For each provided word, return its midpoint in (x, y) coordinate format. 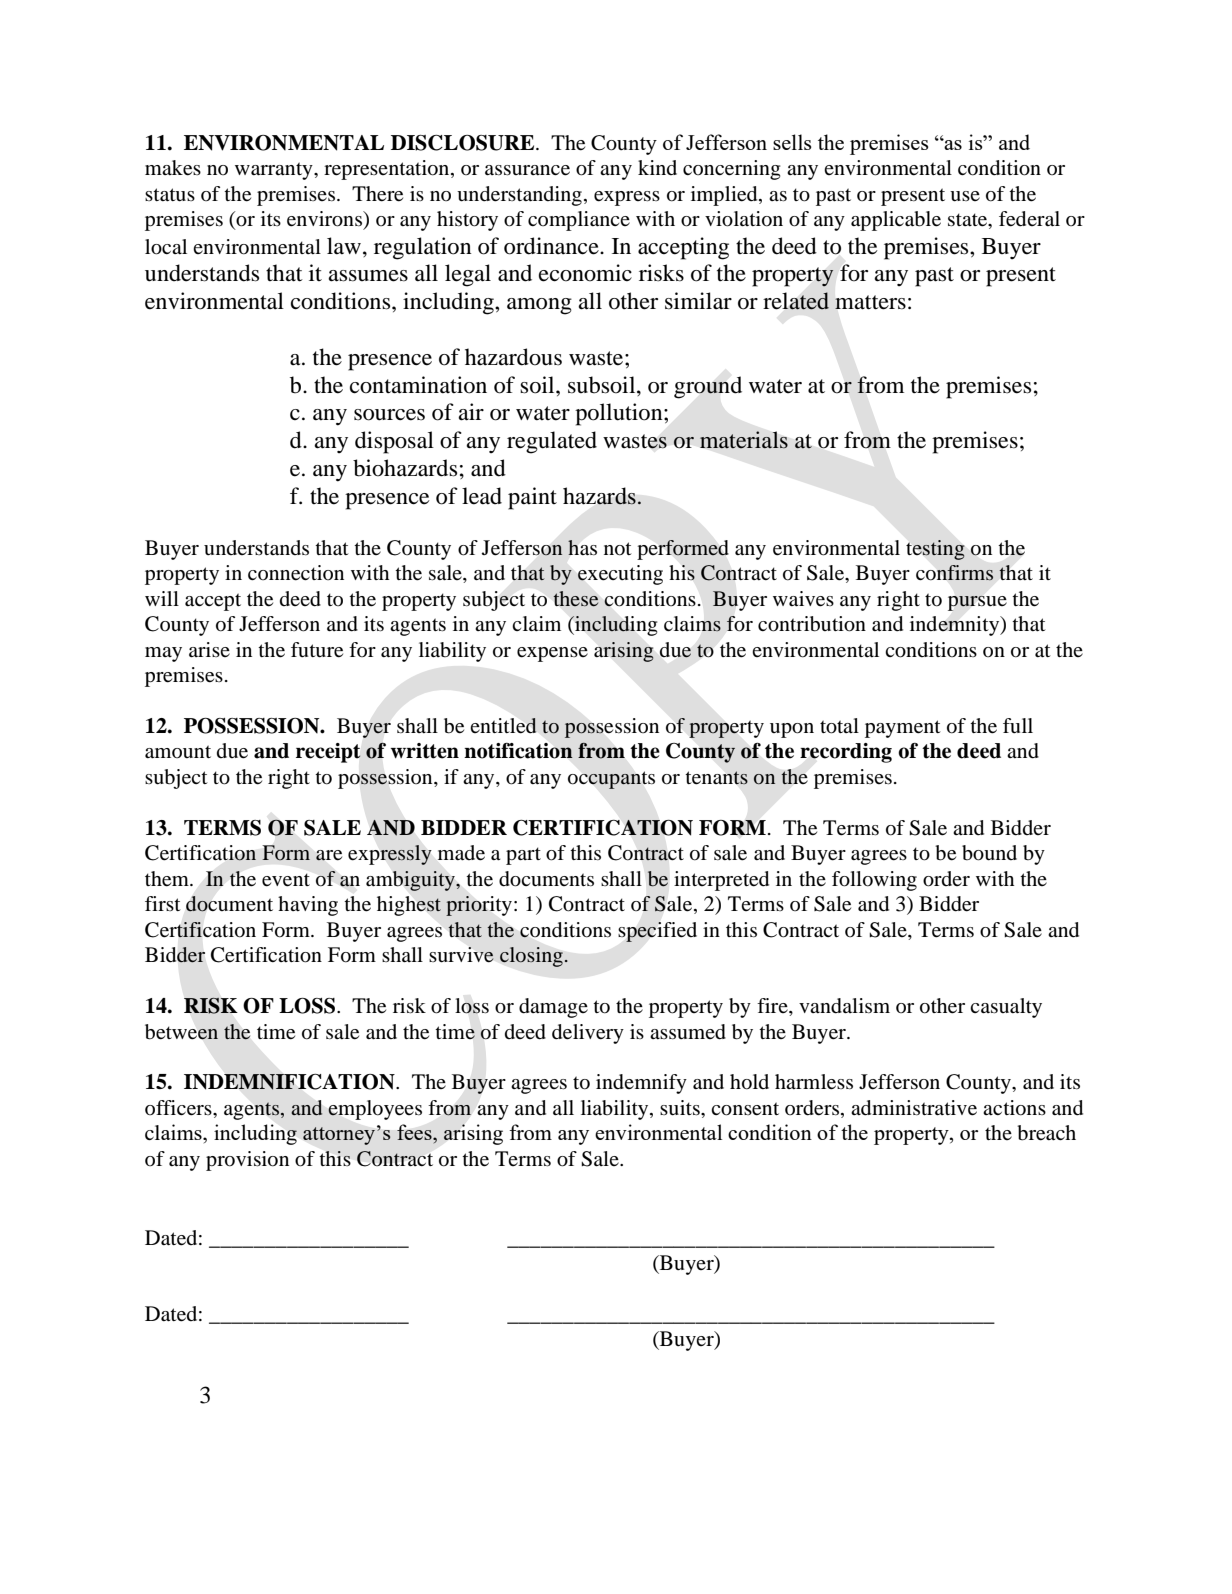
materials (744, 439)
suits (681, 1108)
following (874, 881)
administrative (914, 1108)
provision (247, 1161)
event (286, 880)
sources (389, 415)
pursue (977, 603)
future (317, 650)
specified (657, 932)
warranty (275, 171)
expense (552, 654)
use (965, 196)
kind (657, 167)
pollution (620, 414)
